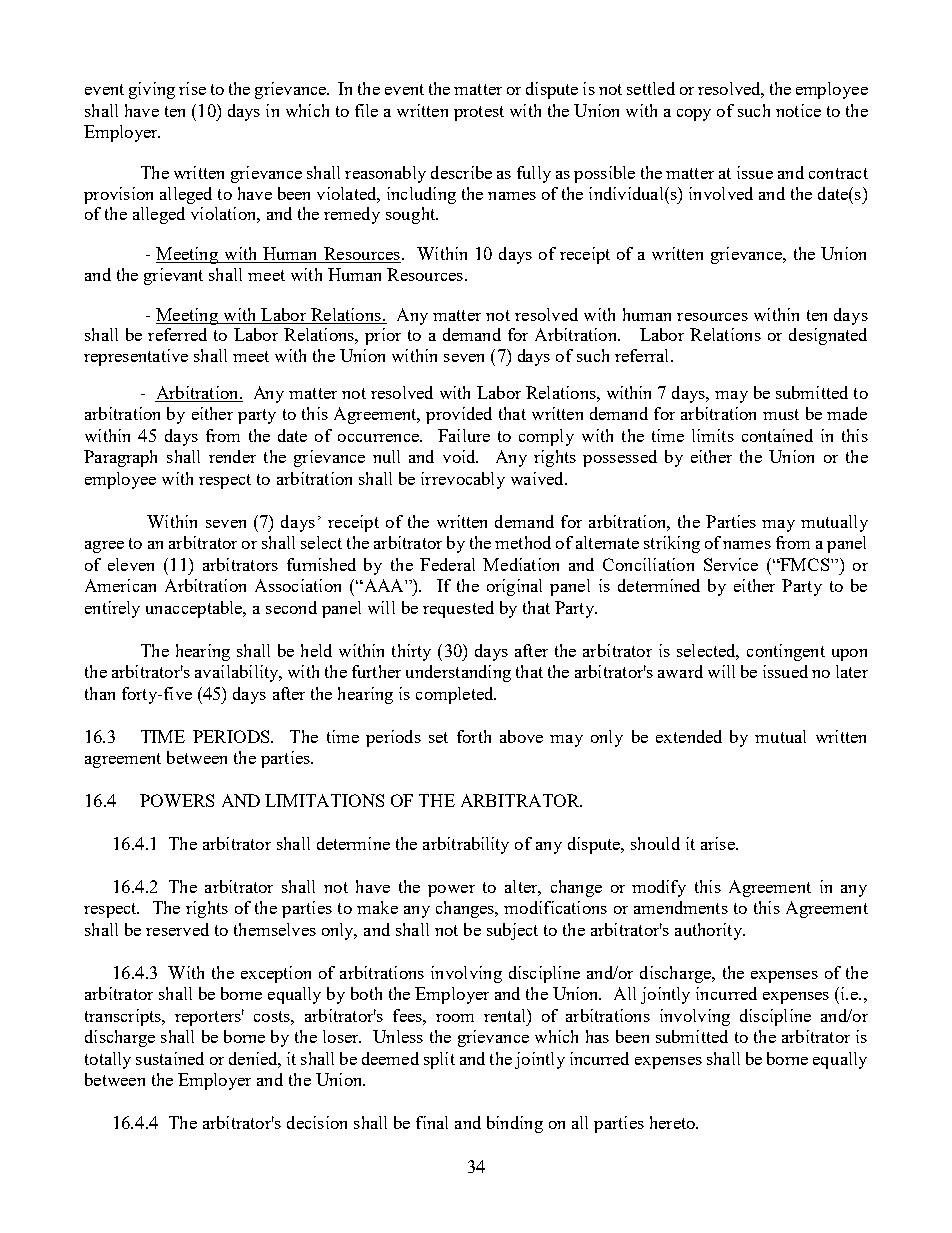 The image size is (952, 1233). What do you see at coordinates (673, 1122) in the document?
I see `hereto` at bounding box center [673, 1122].
